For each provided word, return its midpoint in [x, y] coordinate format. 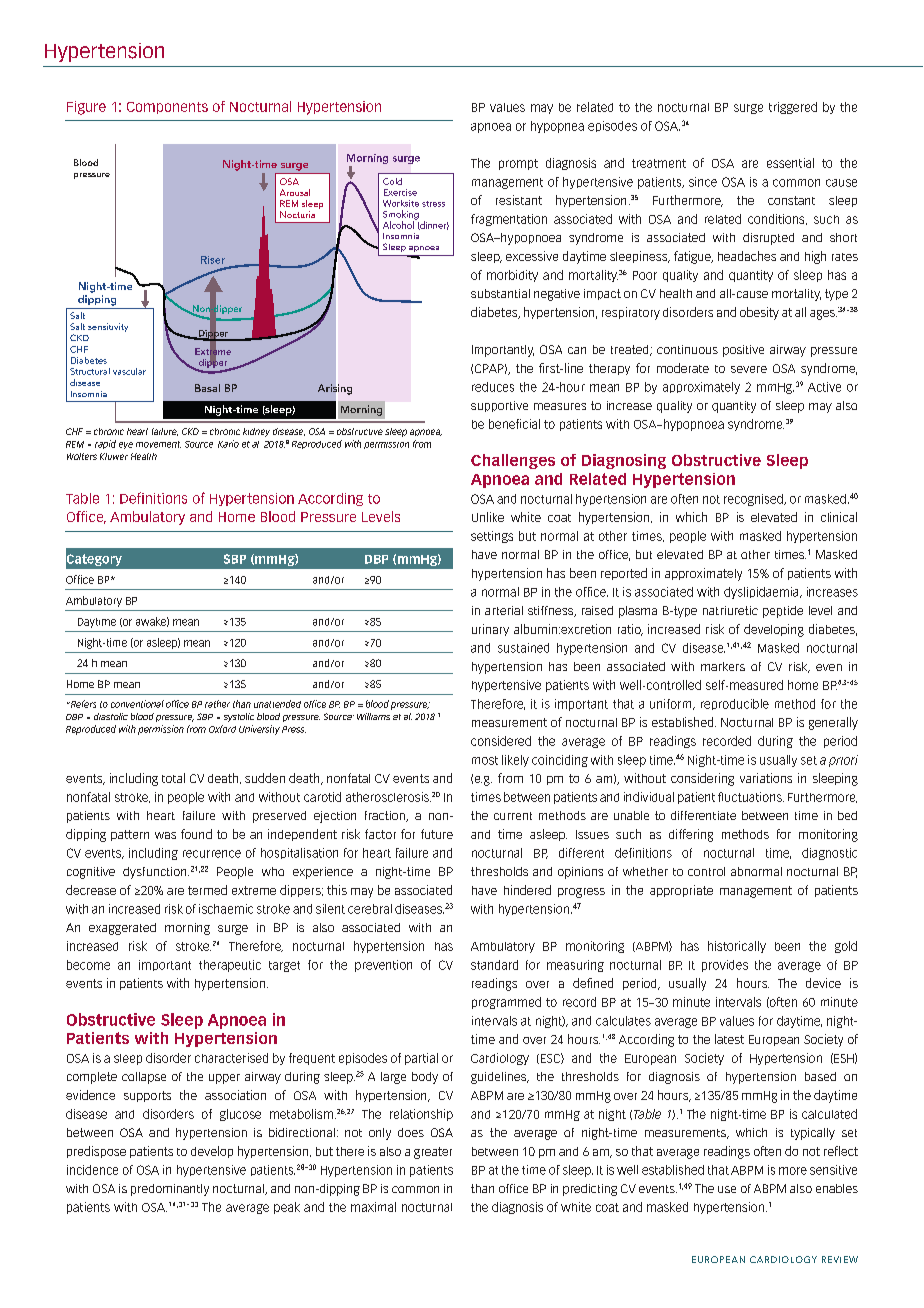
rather [217, 704]
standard [494, 965]
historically [737, 947]
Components [167, 108]
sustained [523, 648]
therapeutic [230, 966]
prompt [518, 164]
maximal [373, 1207]
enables [837, 1188]
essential [790, 163]
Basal [207, 388]
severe [749, 369]
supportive [499, 406]
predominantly [170, 1190]
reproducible [735, 704]
